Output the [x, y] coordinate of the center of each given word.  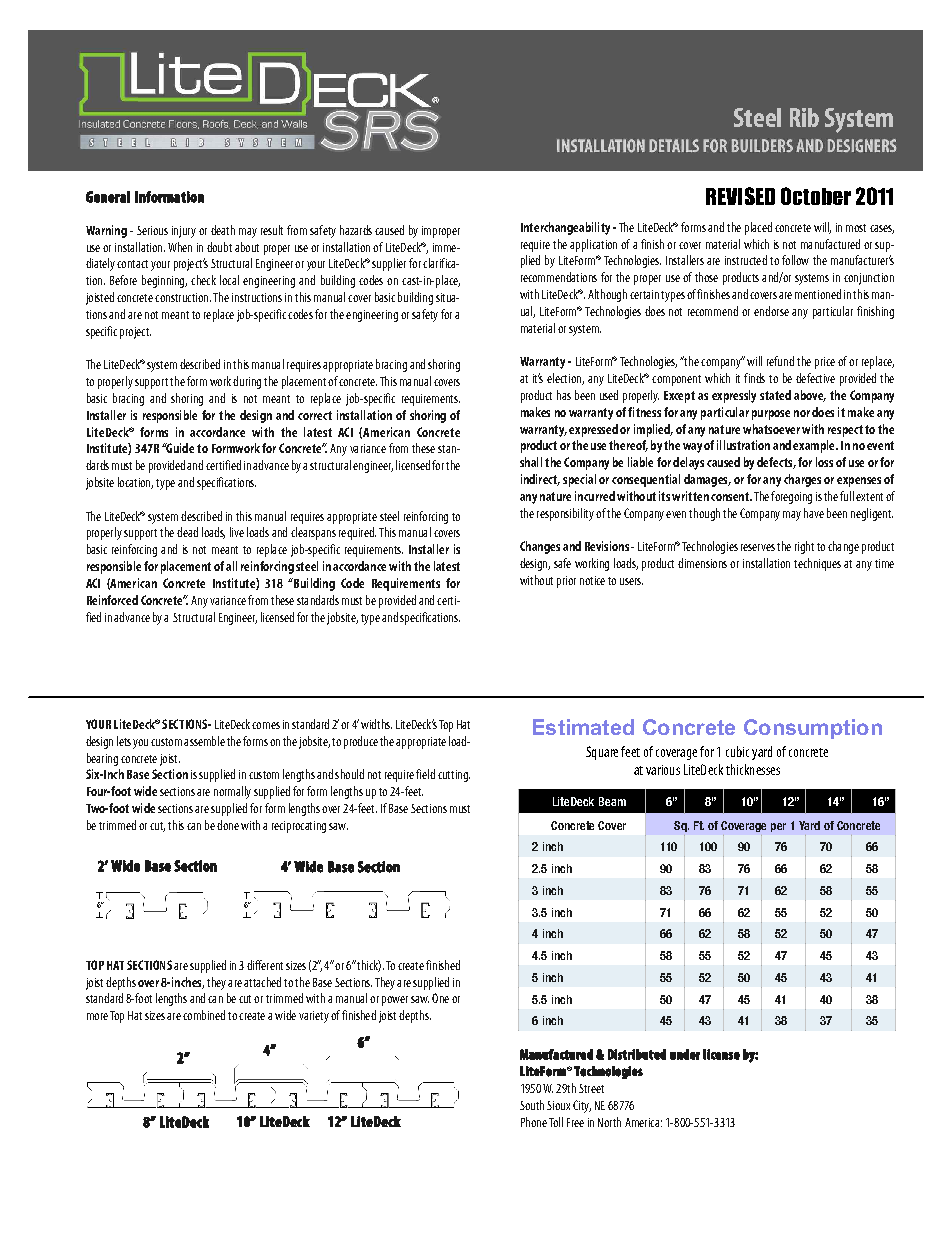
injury [184, 232]
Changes [540, 547]
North [609, 1122]
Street [591, 1088]
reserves [758, 547]
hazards [356, 230]
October [816, 196]
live [237, 532]
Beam [612, 801]
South [532, 1105]
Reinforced [112, 600]
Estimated [583, 727]
